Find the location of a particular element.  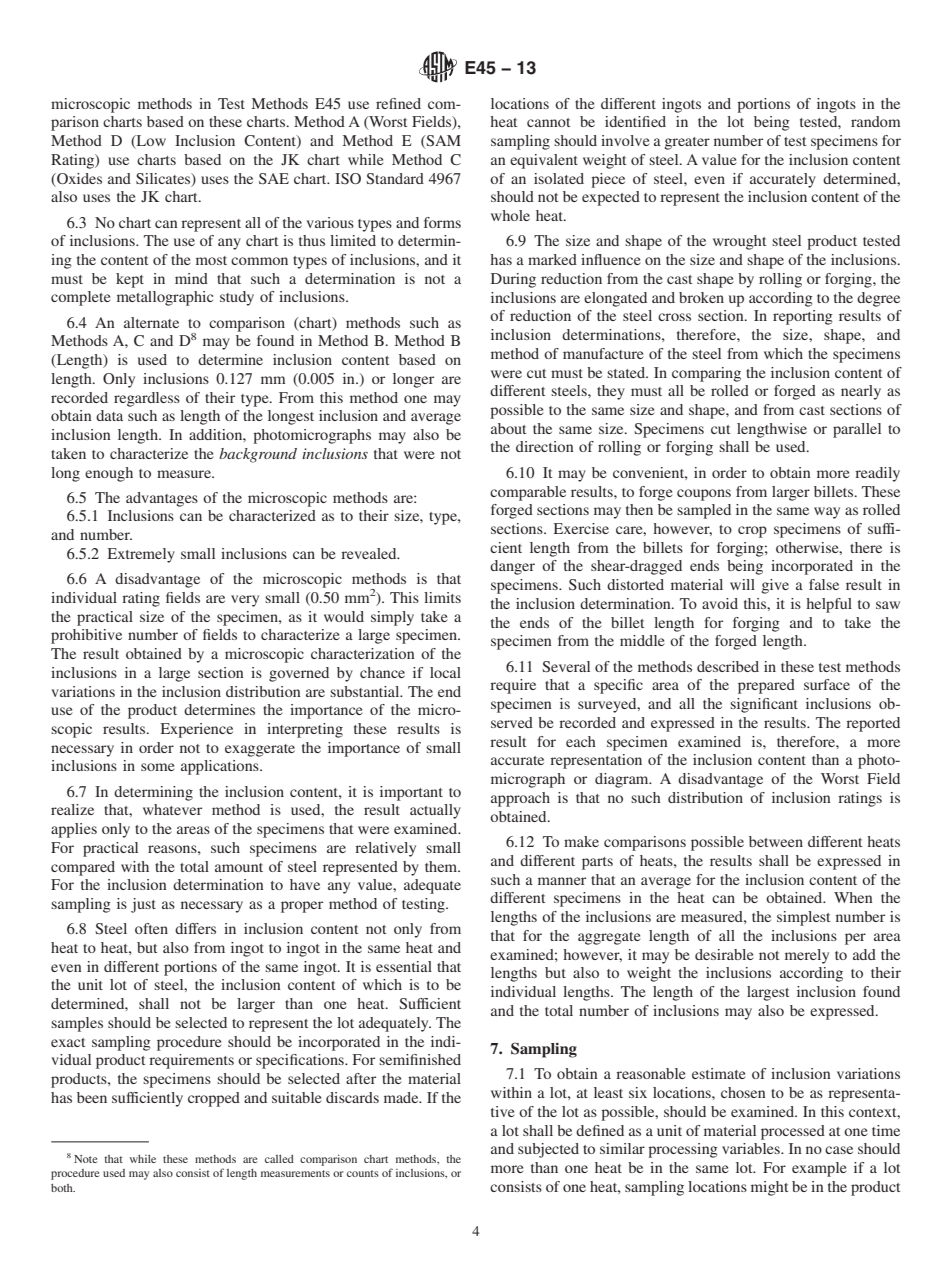

cannot is located at coordinates (548, 122).
